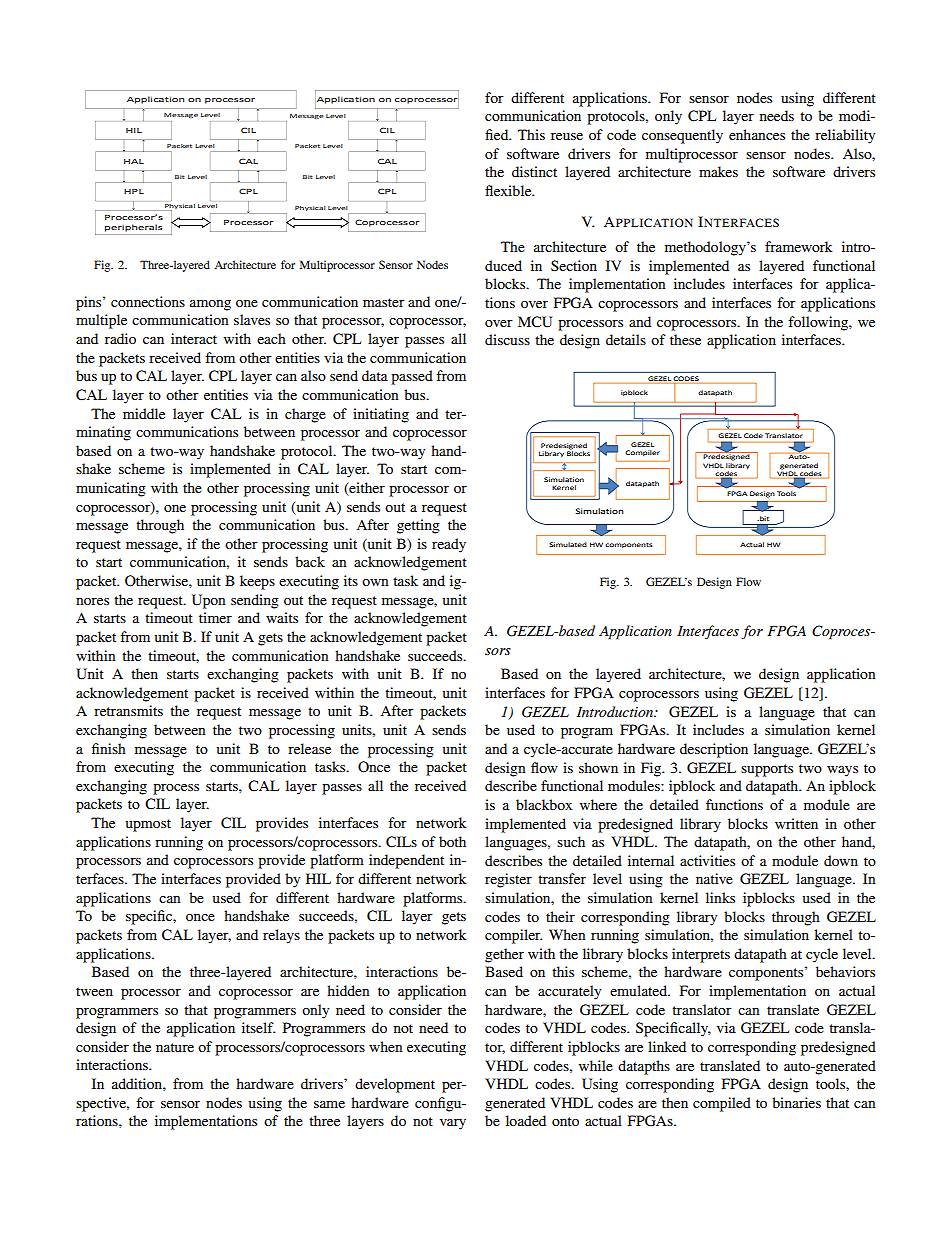  What do you see at coordinates (718, 171) in the screenshot?
I see `makes` at bounding box center [718, 171].
